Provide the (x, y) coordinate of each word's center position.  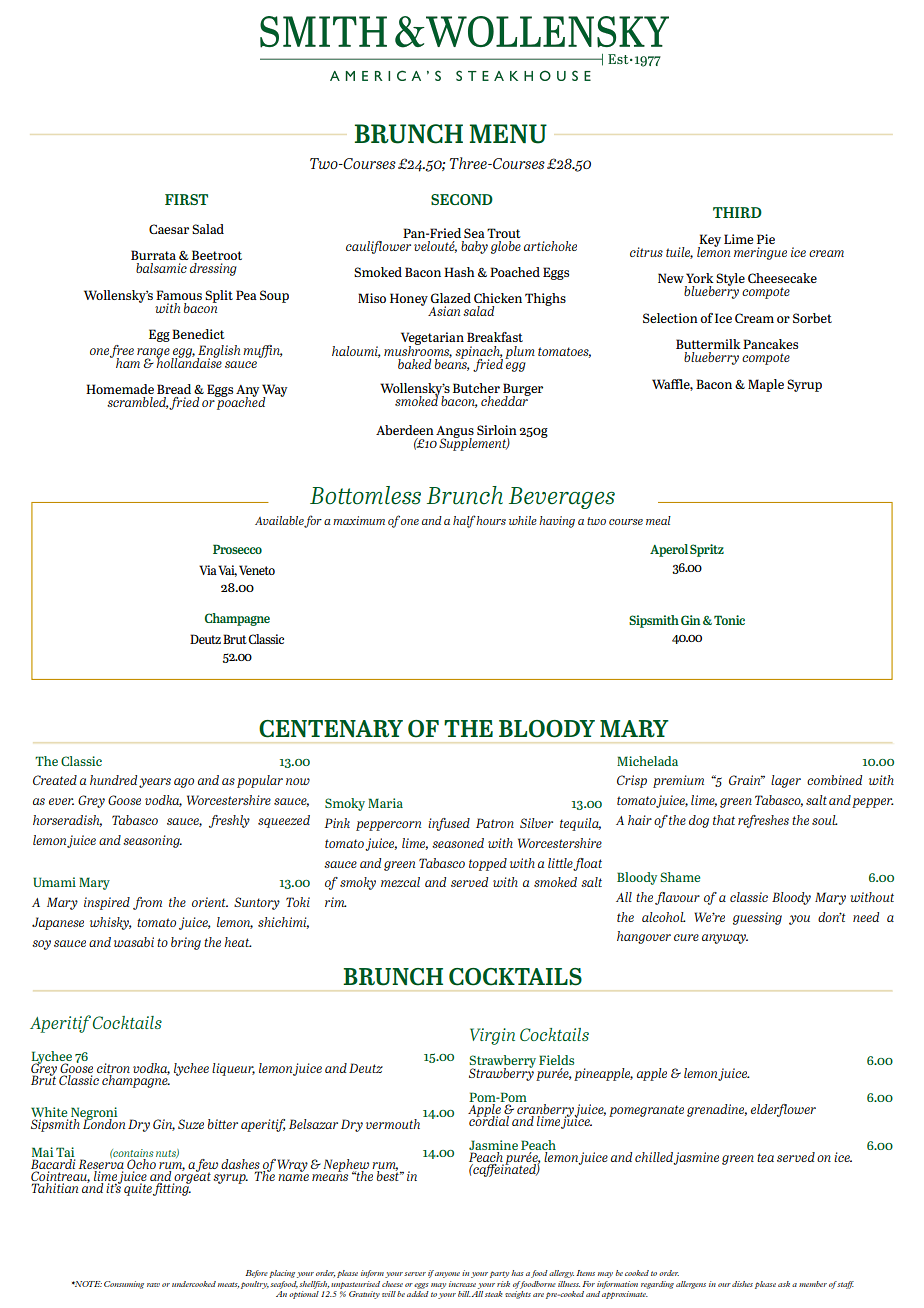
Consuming (124, 1285)
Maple (766, 385)
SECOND (462, 199)
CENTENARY (331, 729)
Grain (746, 780)
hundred (113, 780)
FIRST (186, 199)
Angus (455, 433)
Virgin (492, 1036)
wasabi (134, 942)
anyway (725, 939)
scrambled (138, 403)
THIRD (737, 212)
